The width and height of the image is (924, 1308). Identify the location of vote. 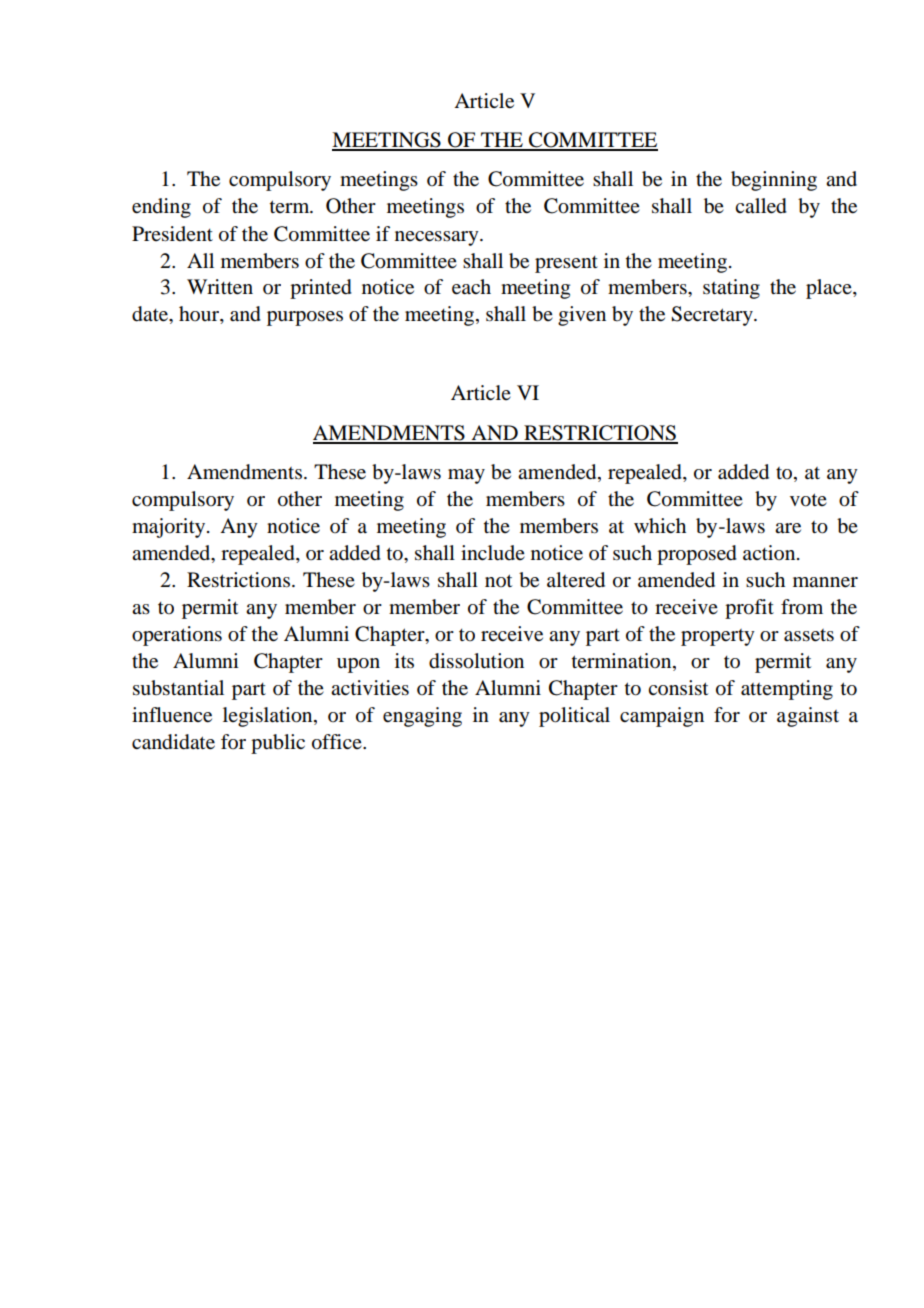
(808, 500).
